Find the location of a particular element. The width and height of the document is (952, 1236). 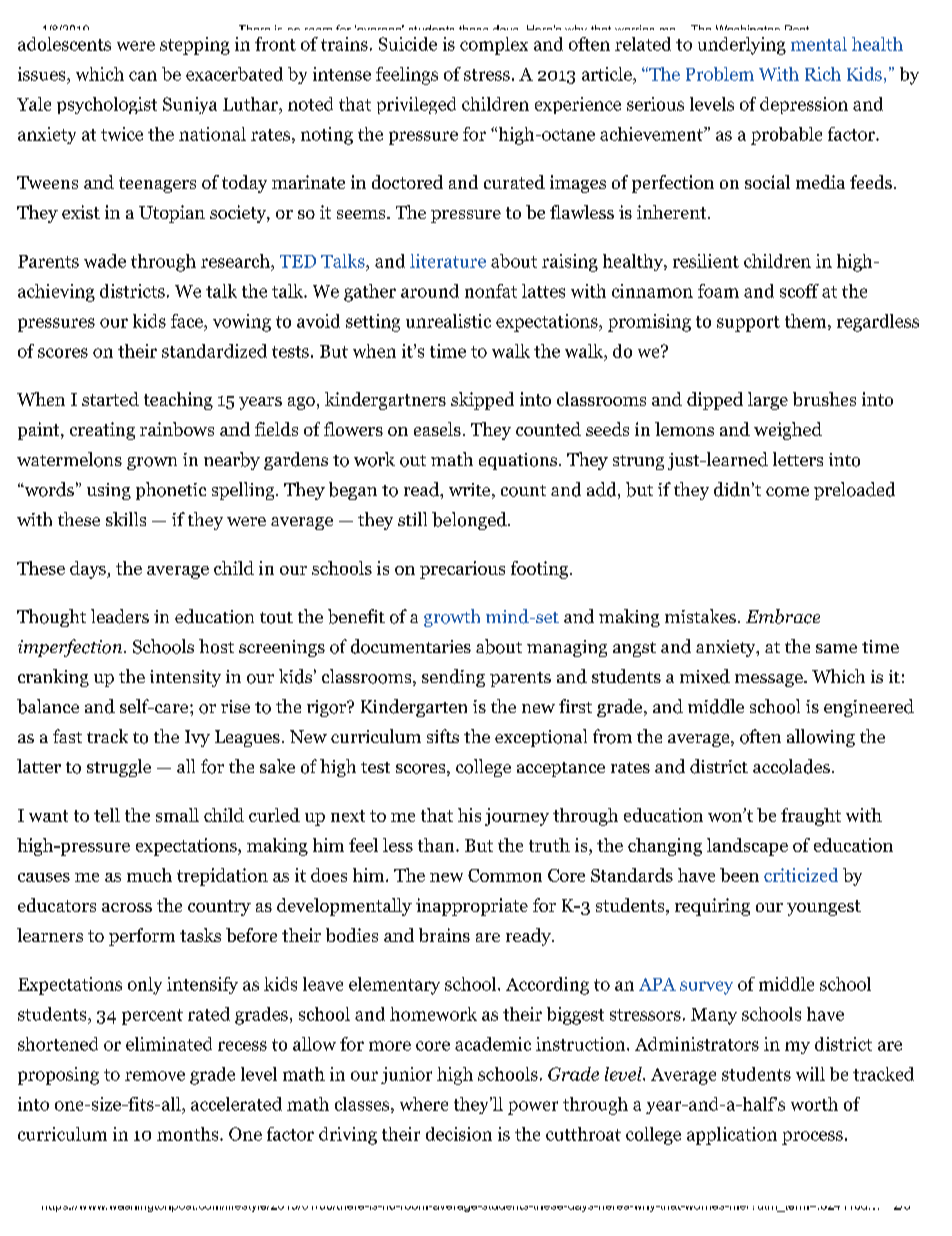

Embrace is located at coordinates (783, 616).
